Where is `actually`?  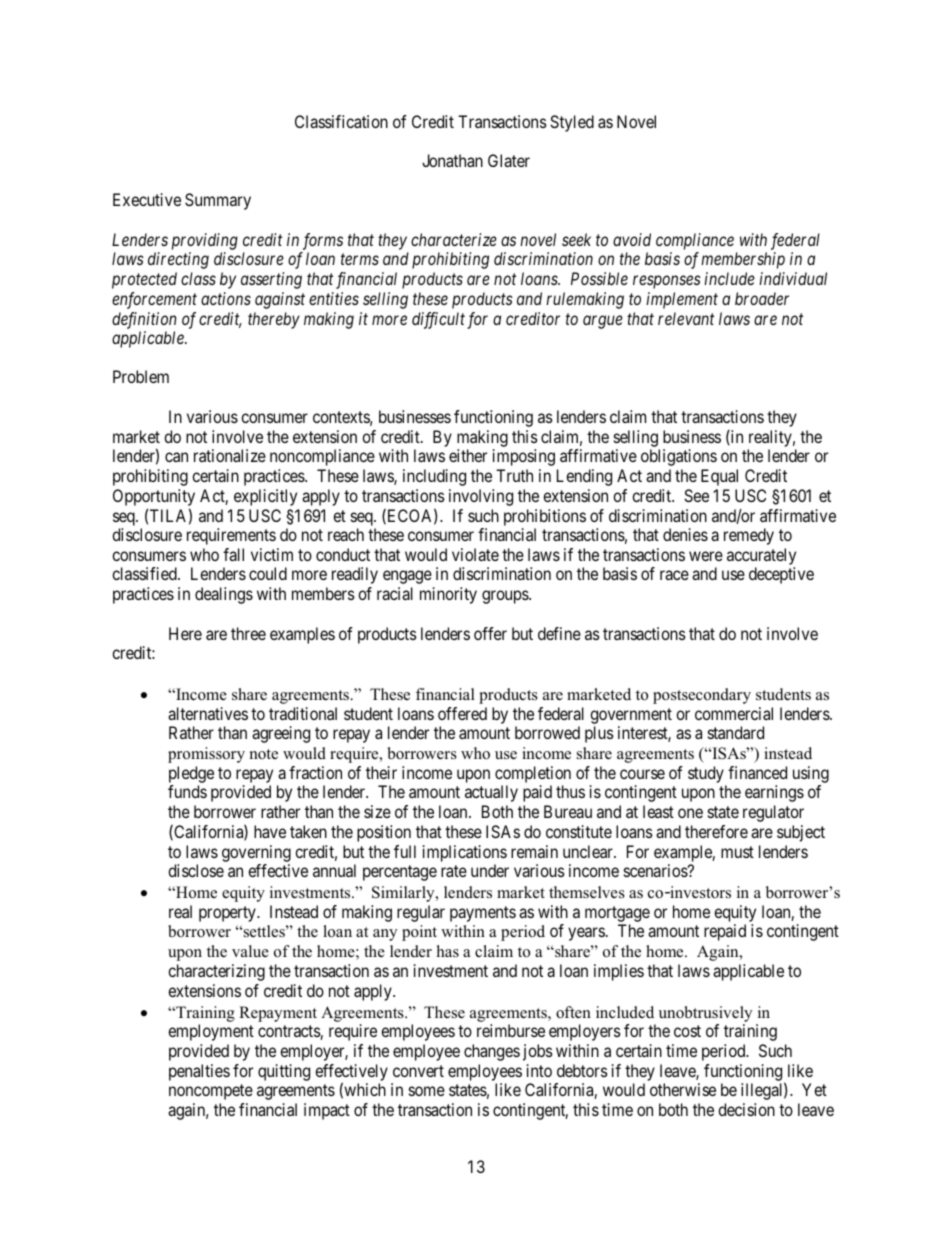
actually is located at coordinates (491, 793).
